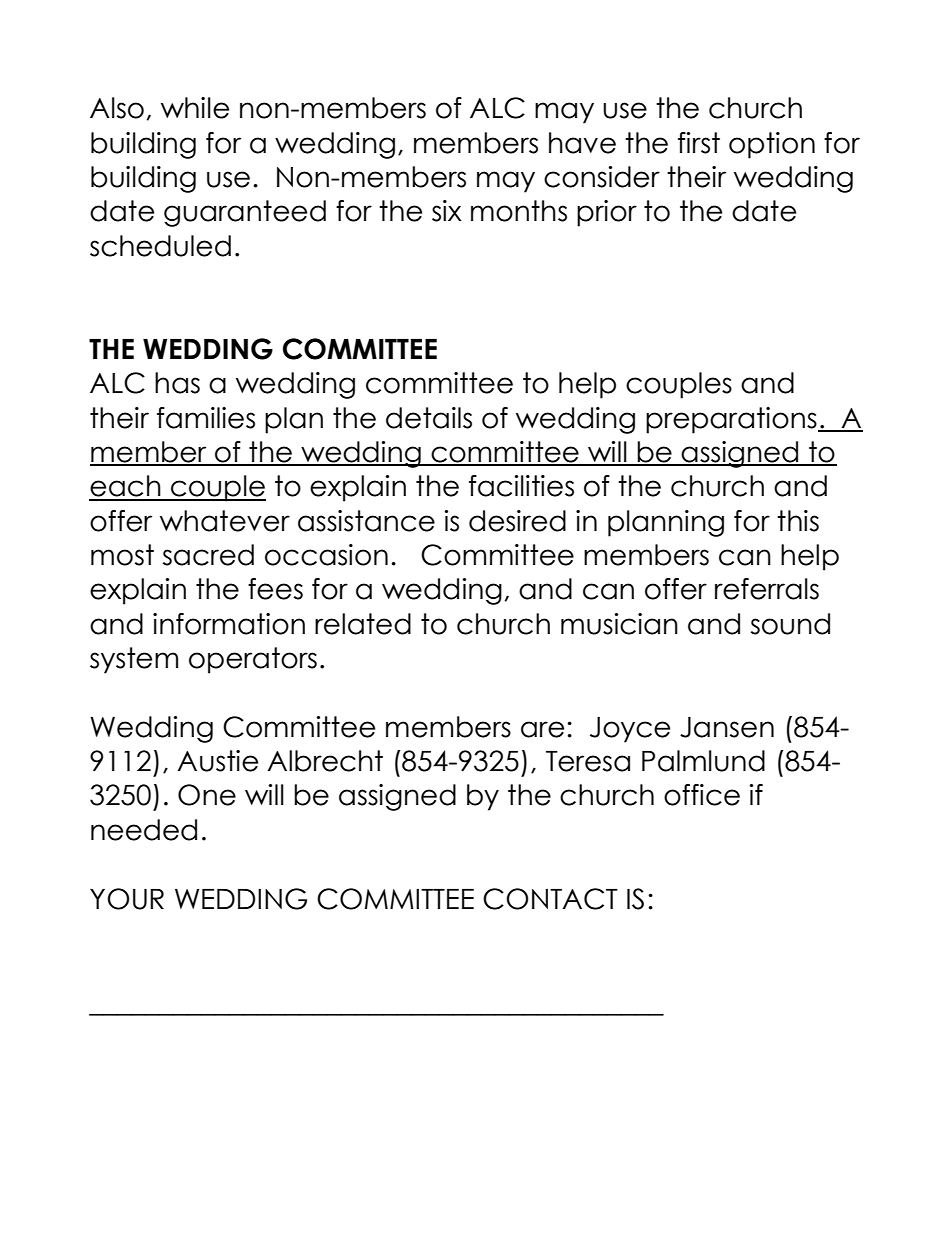 The height and width of the page is (1233, 952). Describe the element at coordinates (550, 899) in the page. I see `CONTACT` at that location.
